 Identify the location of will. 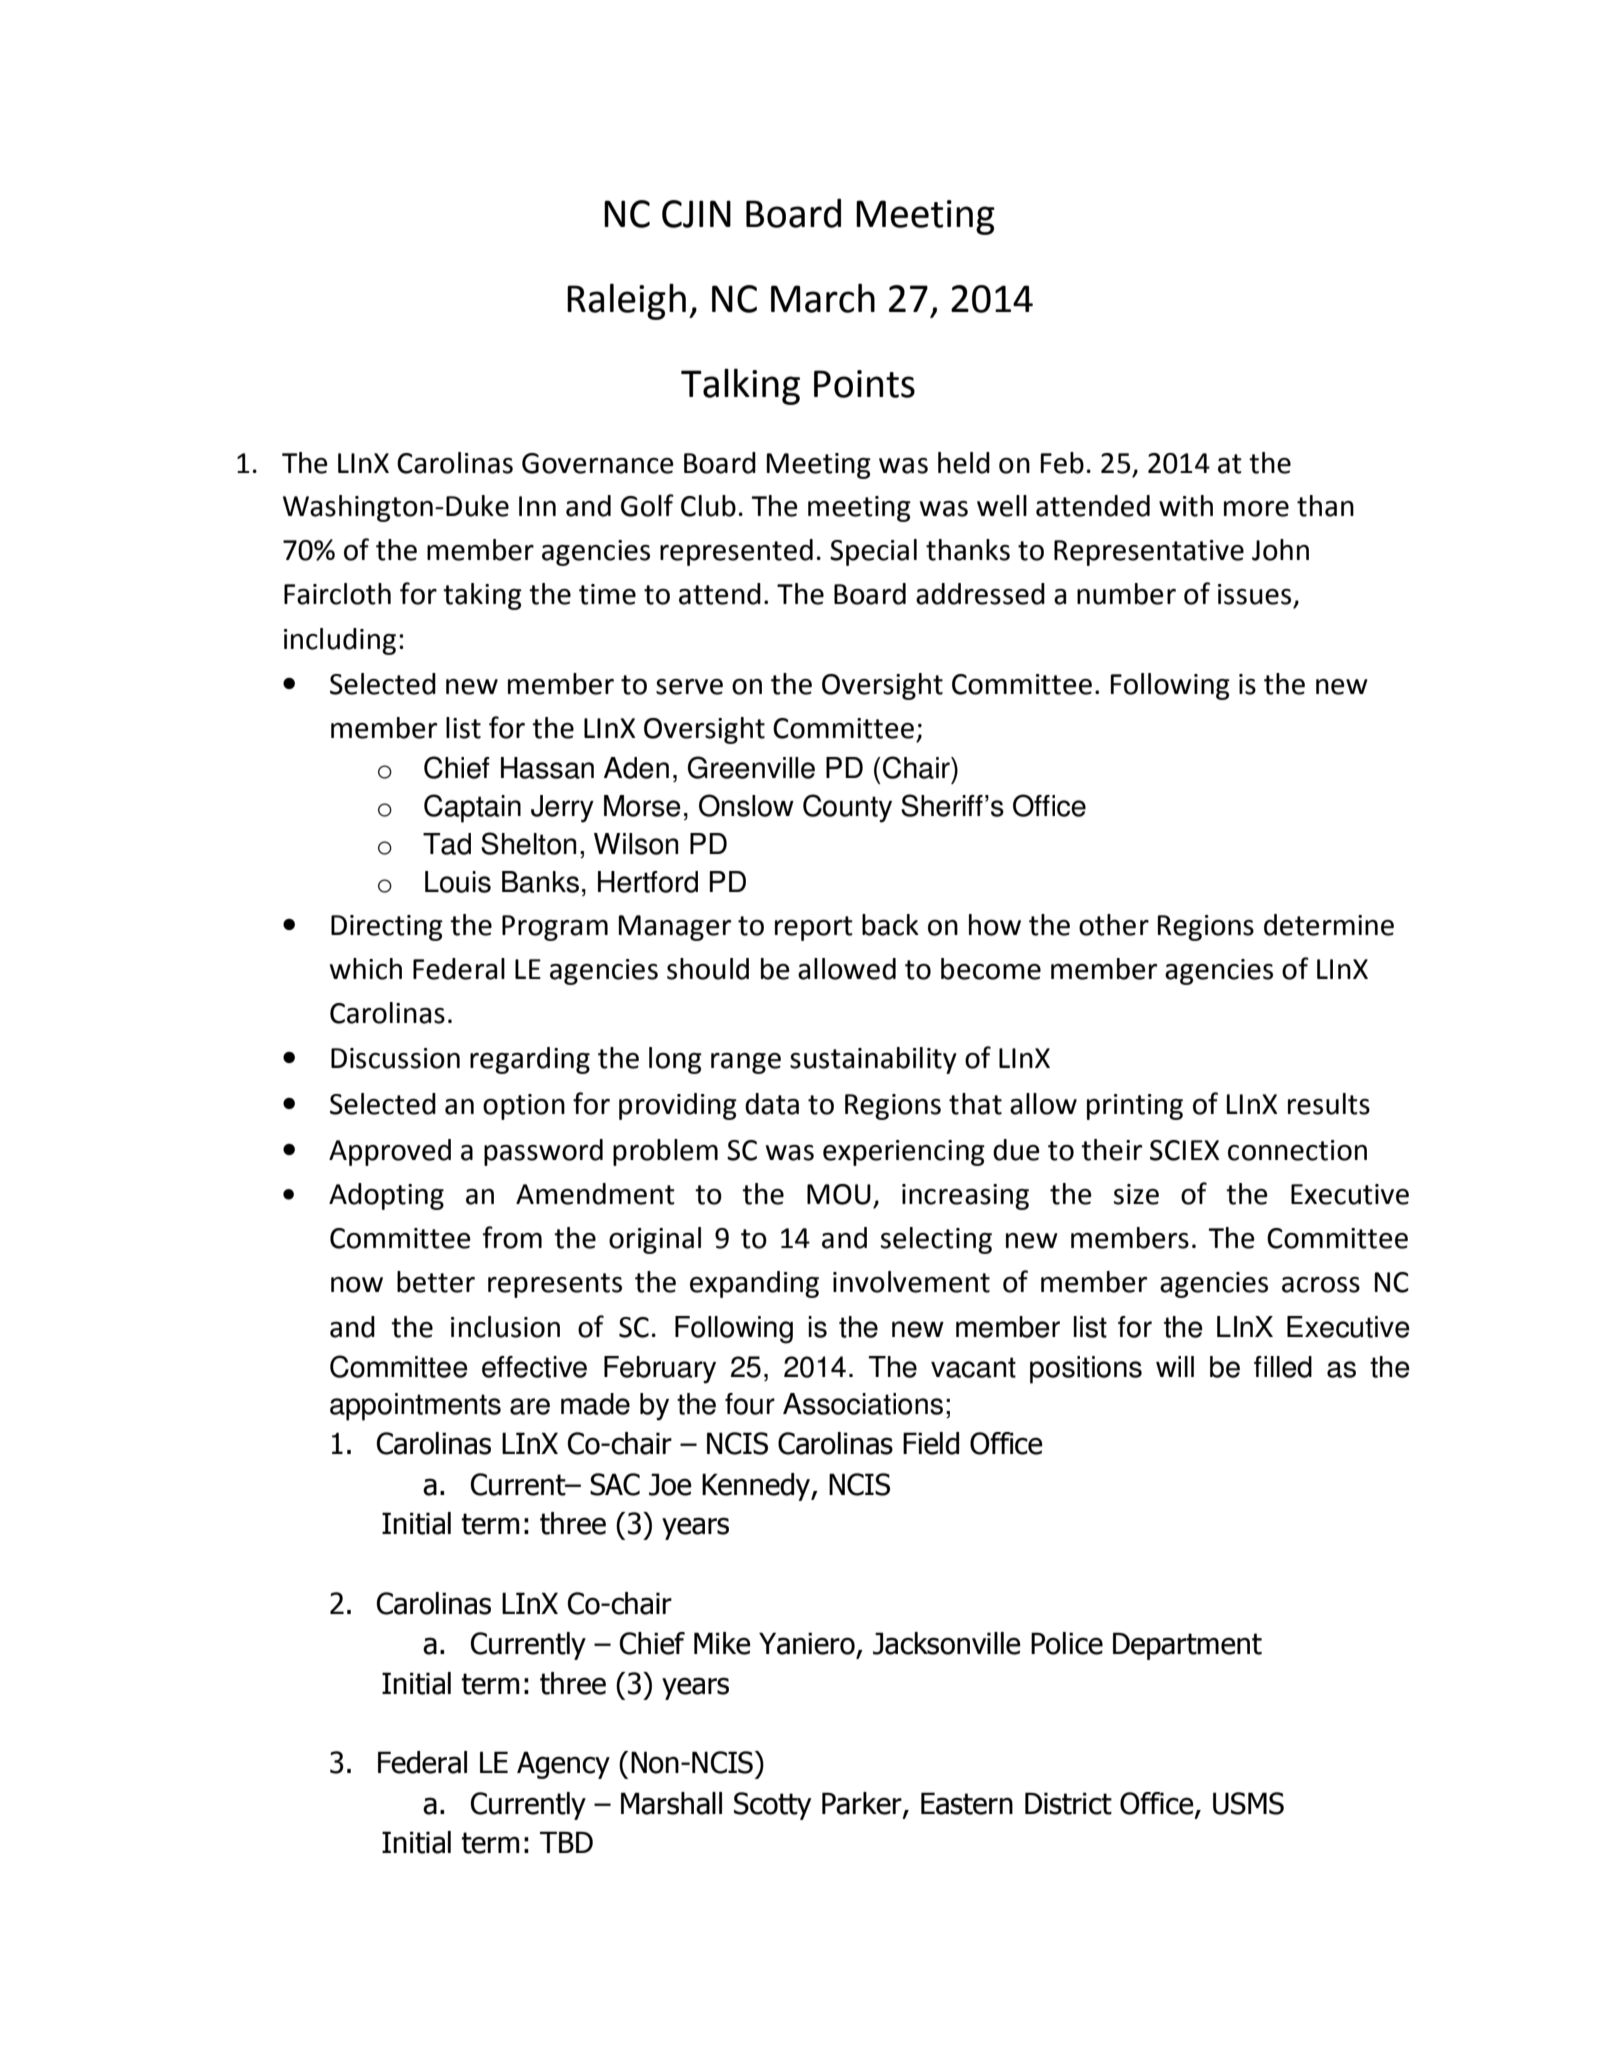
(1175, 1366).
